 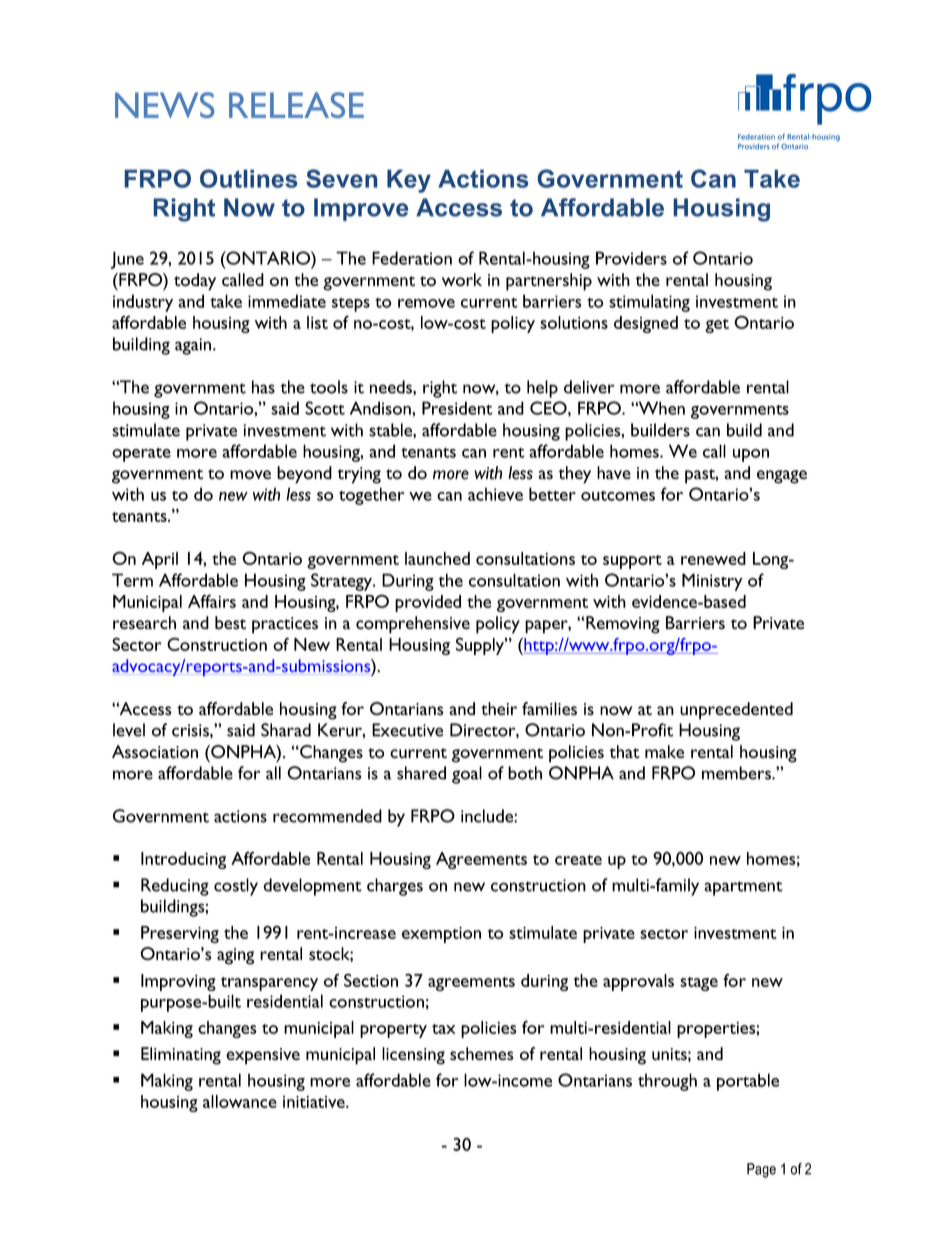 What do you see at coordinates (165, 105) in the screenshot?
I see `NEWS` at bounding box center [165, 105].
